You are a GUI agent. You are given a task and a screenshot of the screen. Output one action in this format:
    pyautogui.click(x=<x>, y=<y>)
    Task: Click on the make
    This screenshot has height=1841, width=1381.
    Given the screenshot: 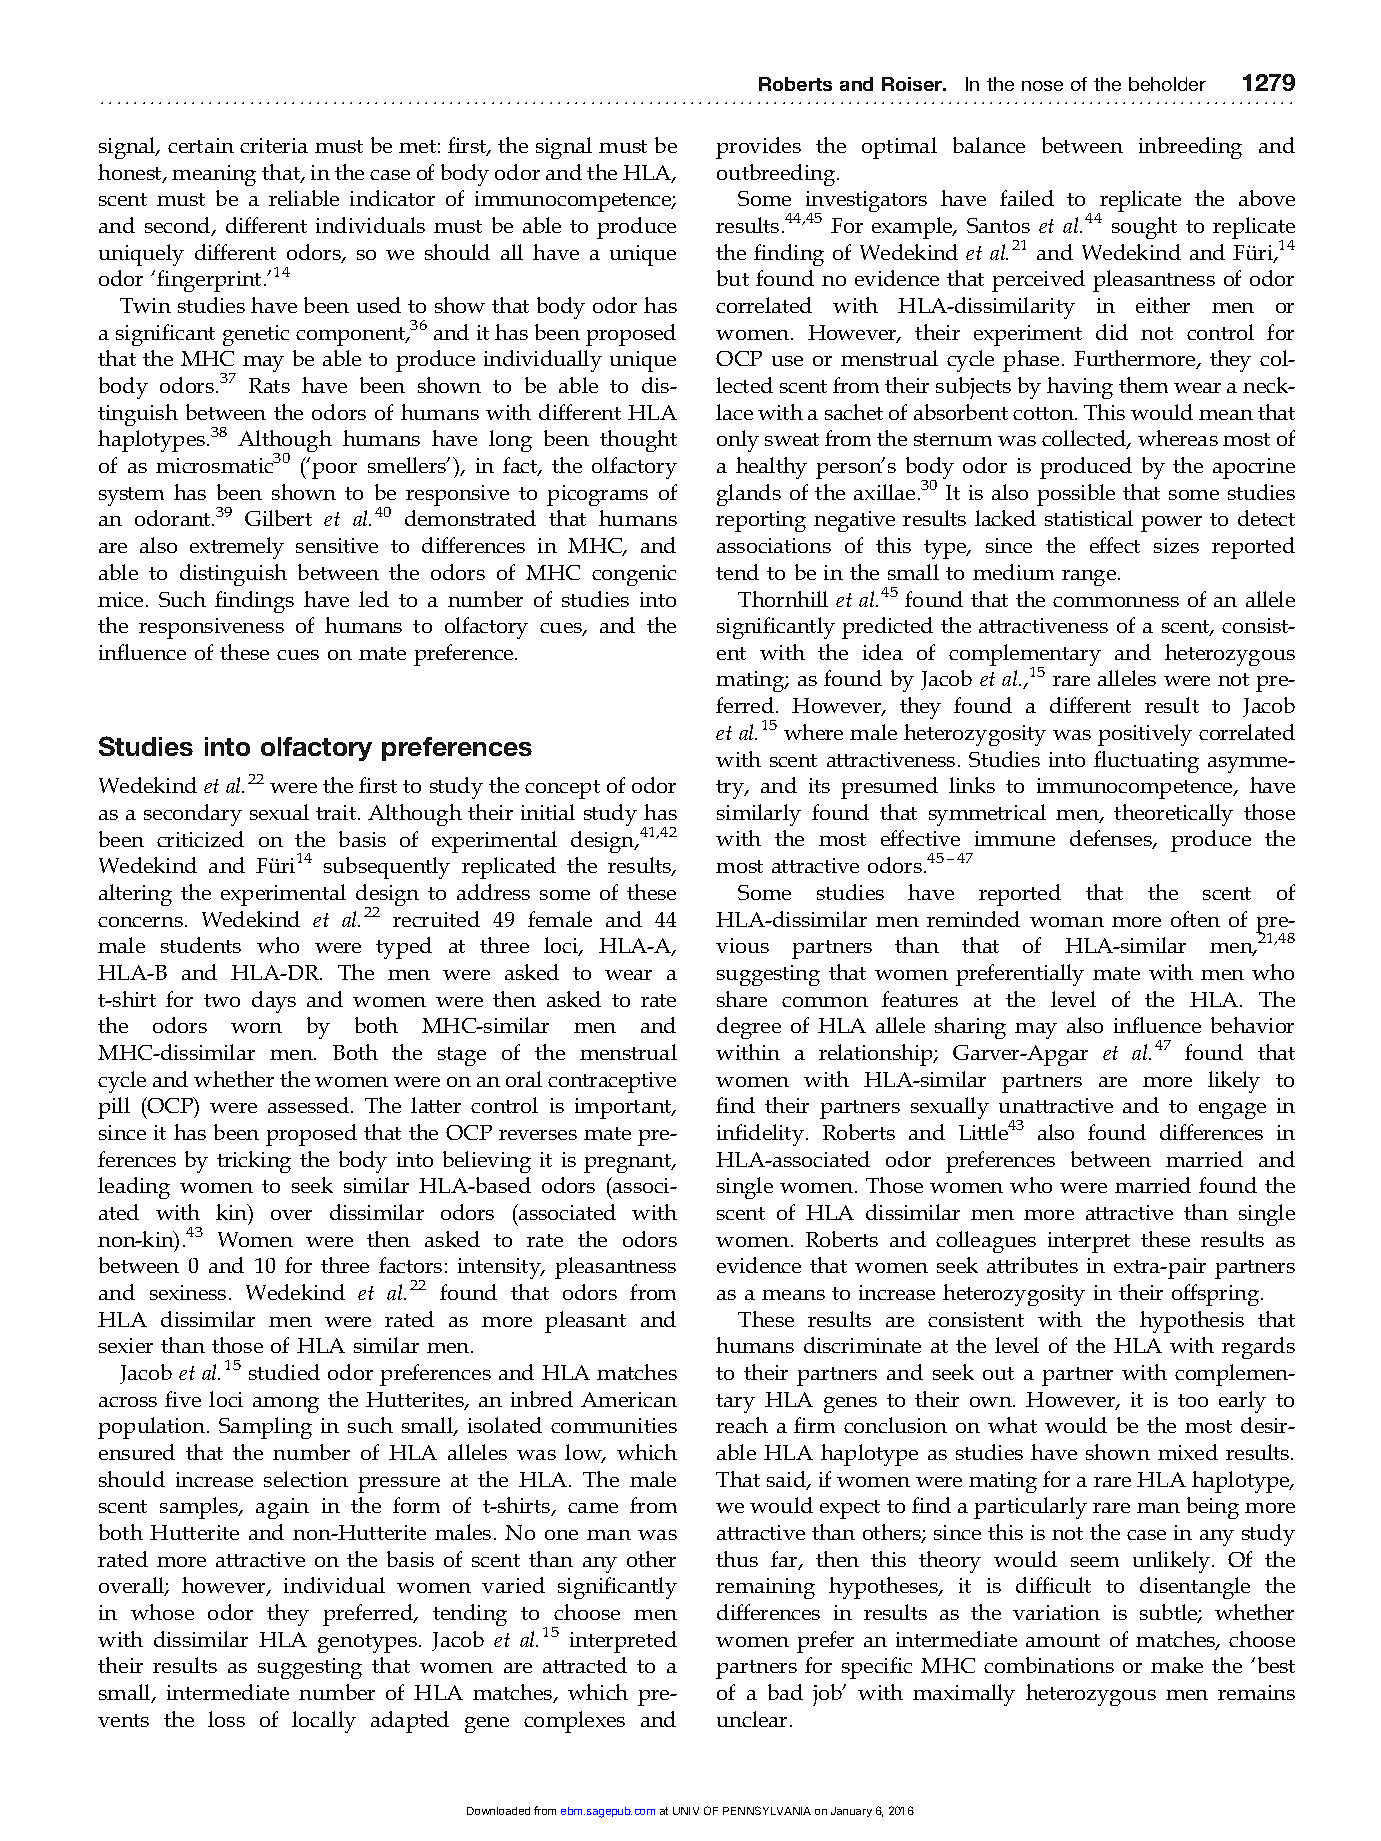 What is the action you would take?
    pyautogui.click(x=1177, y=1665)
